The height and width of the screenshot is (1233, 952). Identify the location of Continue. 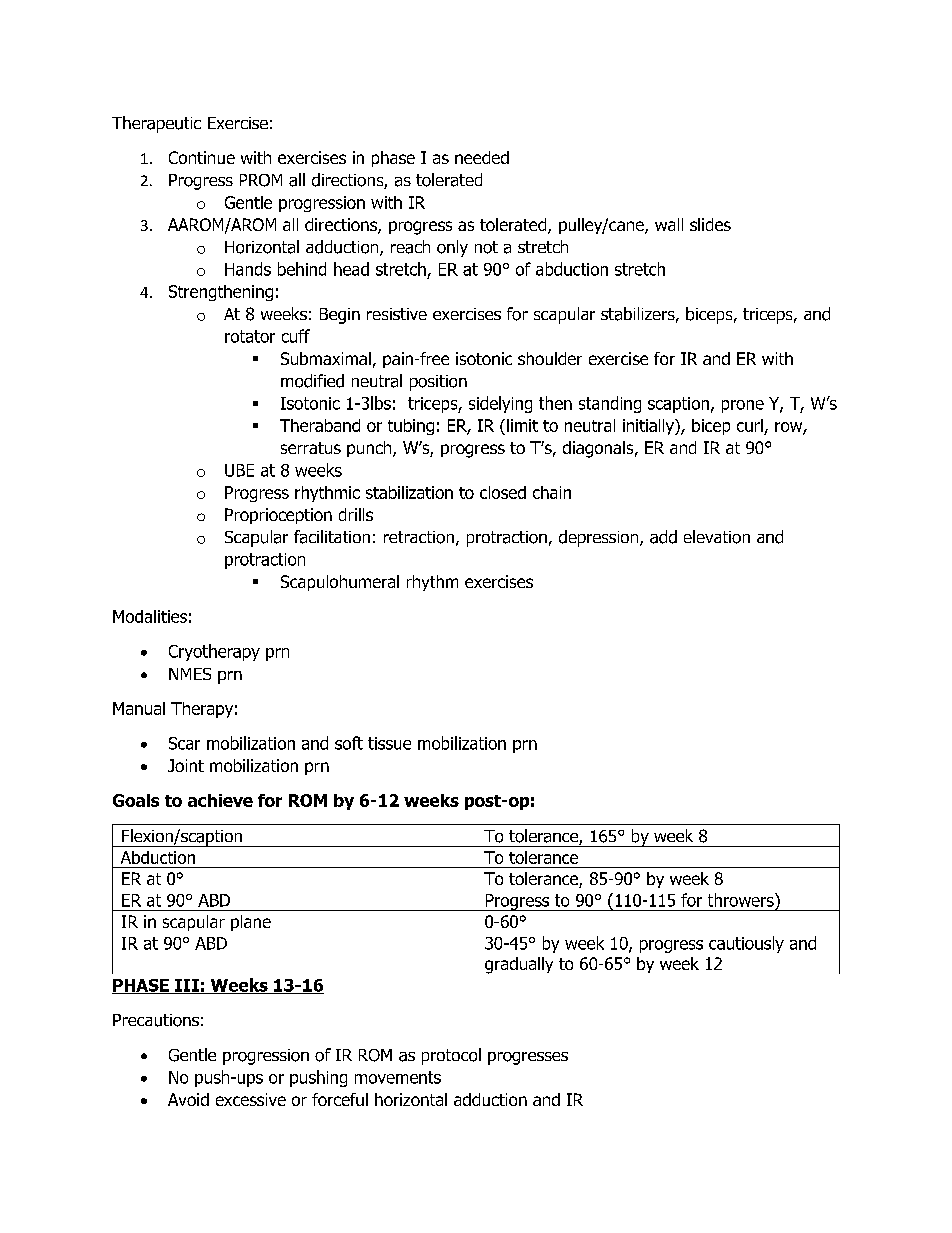
(202, 157).
